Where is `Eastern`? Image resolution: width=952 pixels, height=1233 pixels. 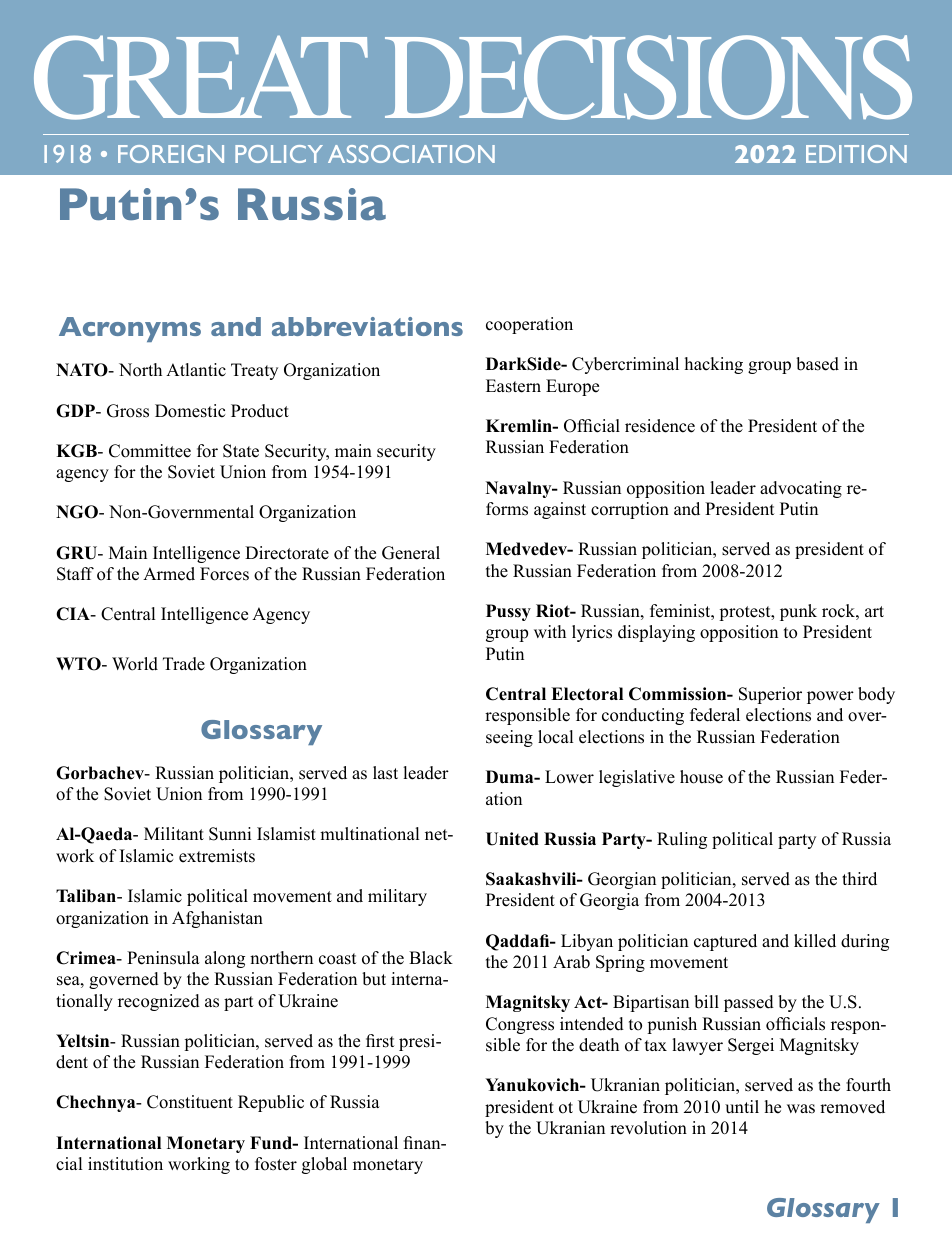 Eastern is located at coordinates (513, 386).
